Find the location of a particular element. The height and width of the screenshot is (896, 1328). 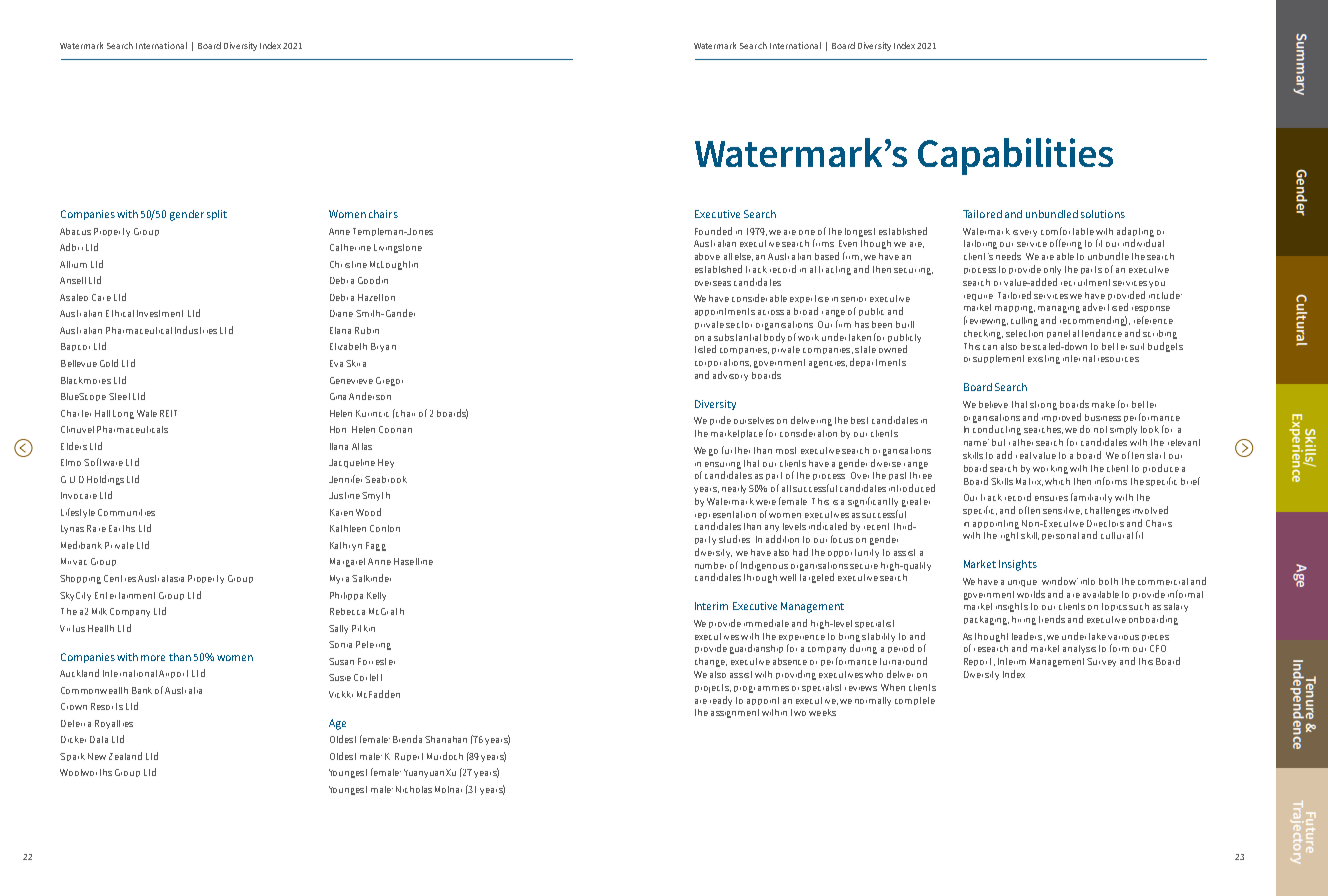

Founded is located at coordinates (713, 231).
